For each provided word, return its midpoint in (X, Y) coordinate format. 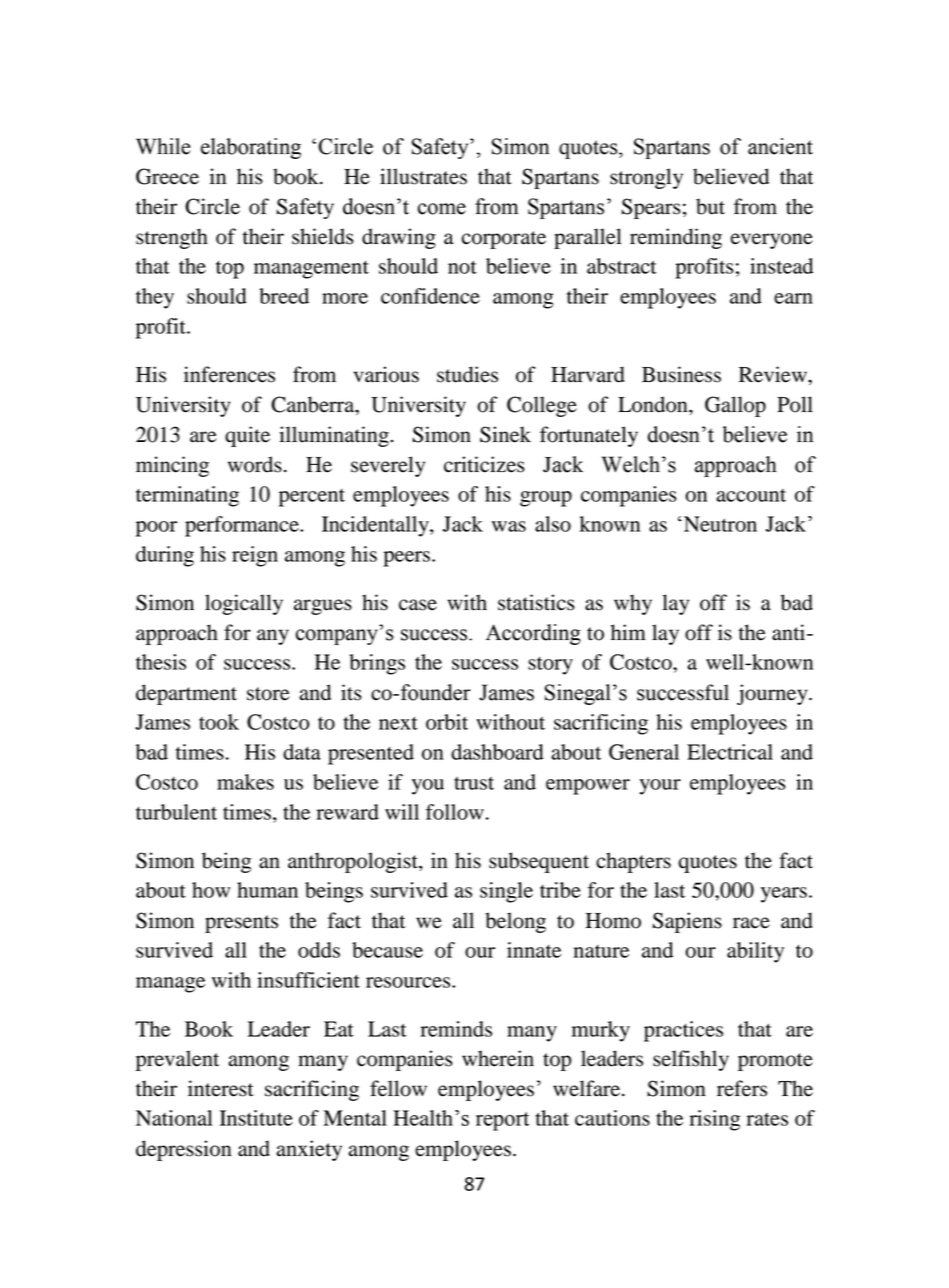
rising (714, 1120)
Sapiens (687, 922)
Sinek (505, 434)
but (710, 206)
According (533, 634)
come (442, 209)
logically (244, 604)
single (506, 892)
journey (773, 694)
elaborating (251, 148)
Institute (256, 1118)
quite (247, 436)
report (502, 1121)
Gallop (735, 406)
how (211, 890)
